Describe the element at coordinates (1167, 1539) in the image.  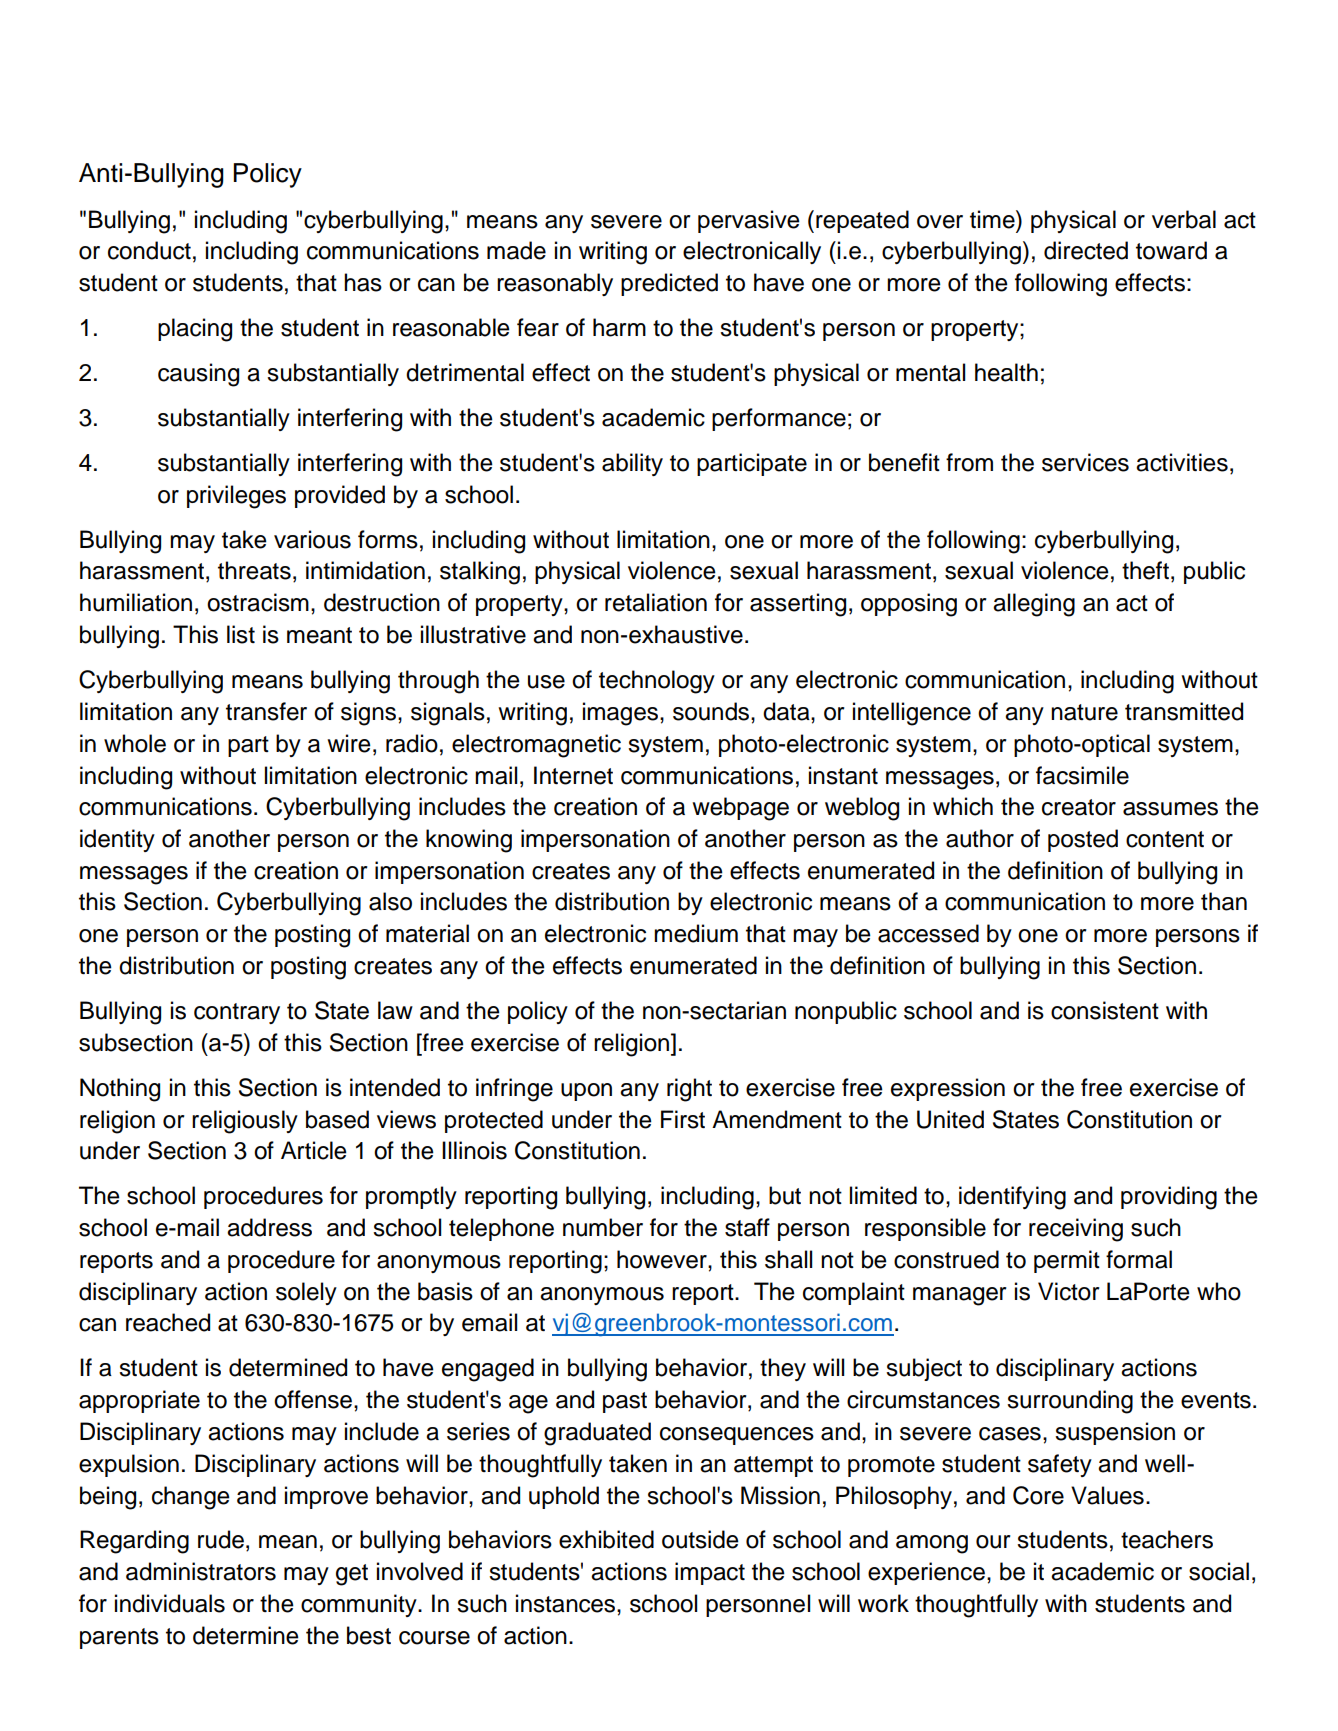
I see `teachers` at that location.
